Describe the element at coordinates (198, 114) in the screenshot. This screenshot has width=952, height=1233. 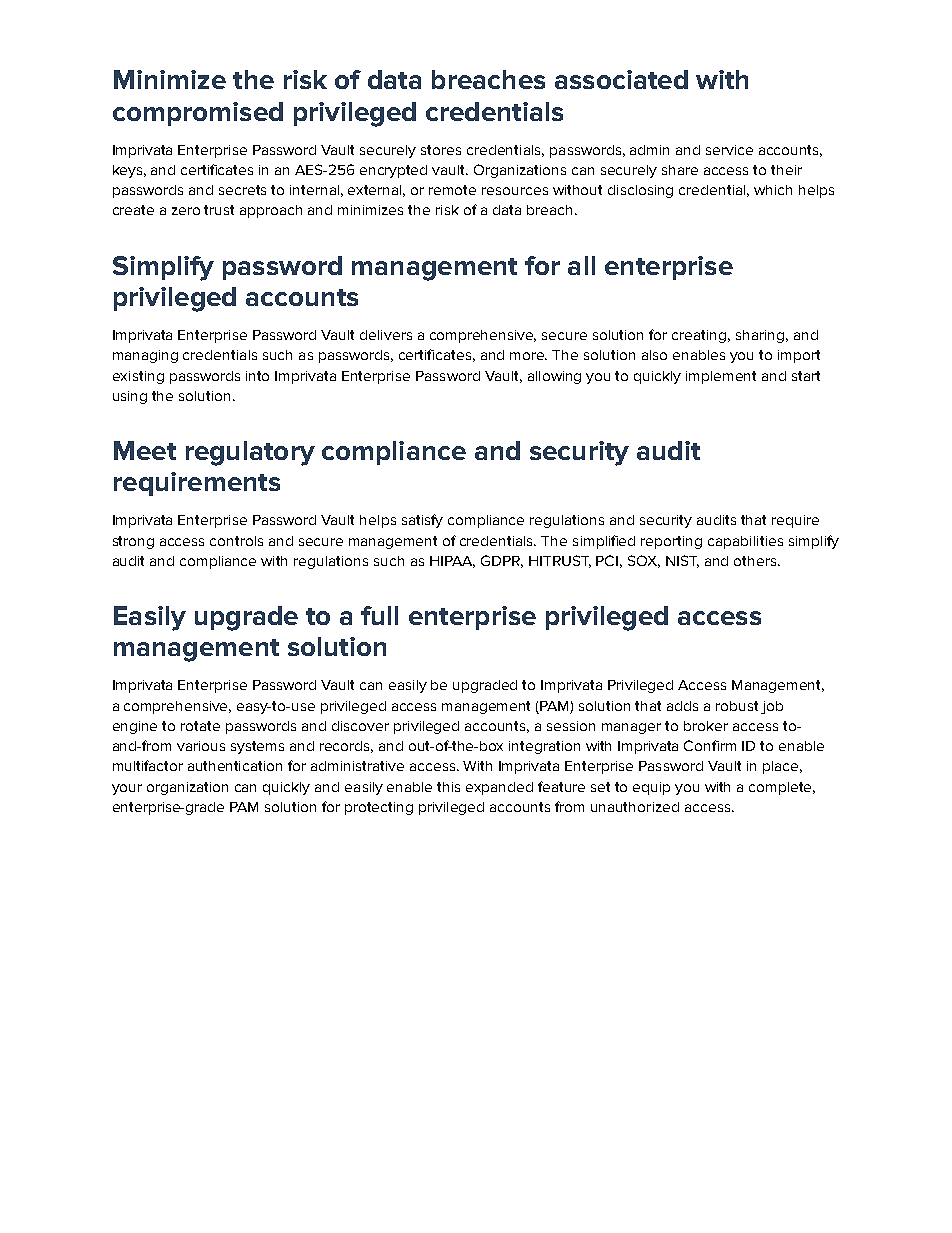
I see `compromised` at that location.
